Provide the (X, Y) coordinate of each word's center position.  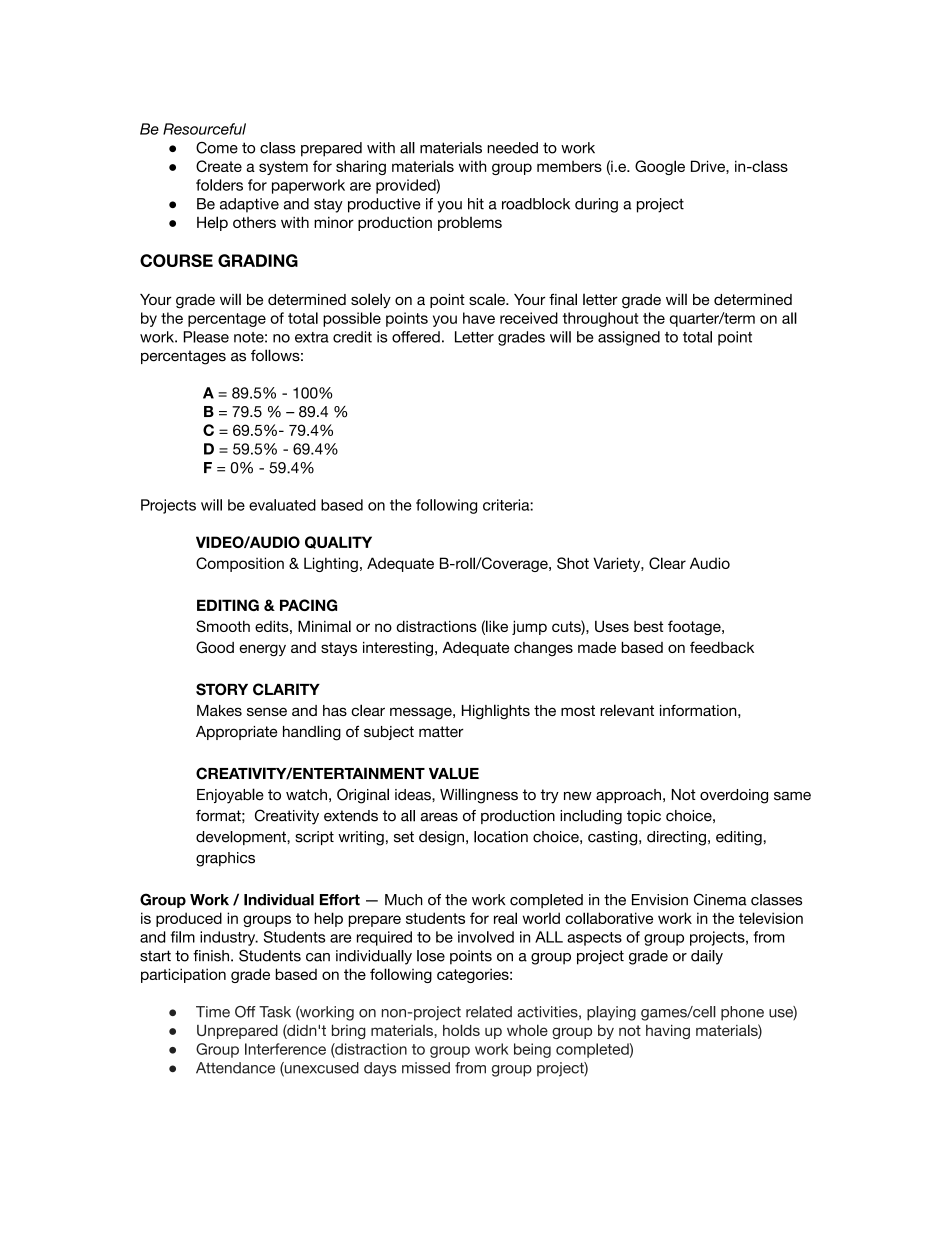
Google (660, 167)
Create (219, 166)
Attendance (235, 1068)
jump (529, 627)
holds (461, 1030)
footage (695, 627)
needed (512, 148)
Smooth (223, 626)
